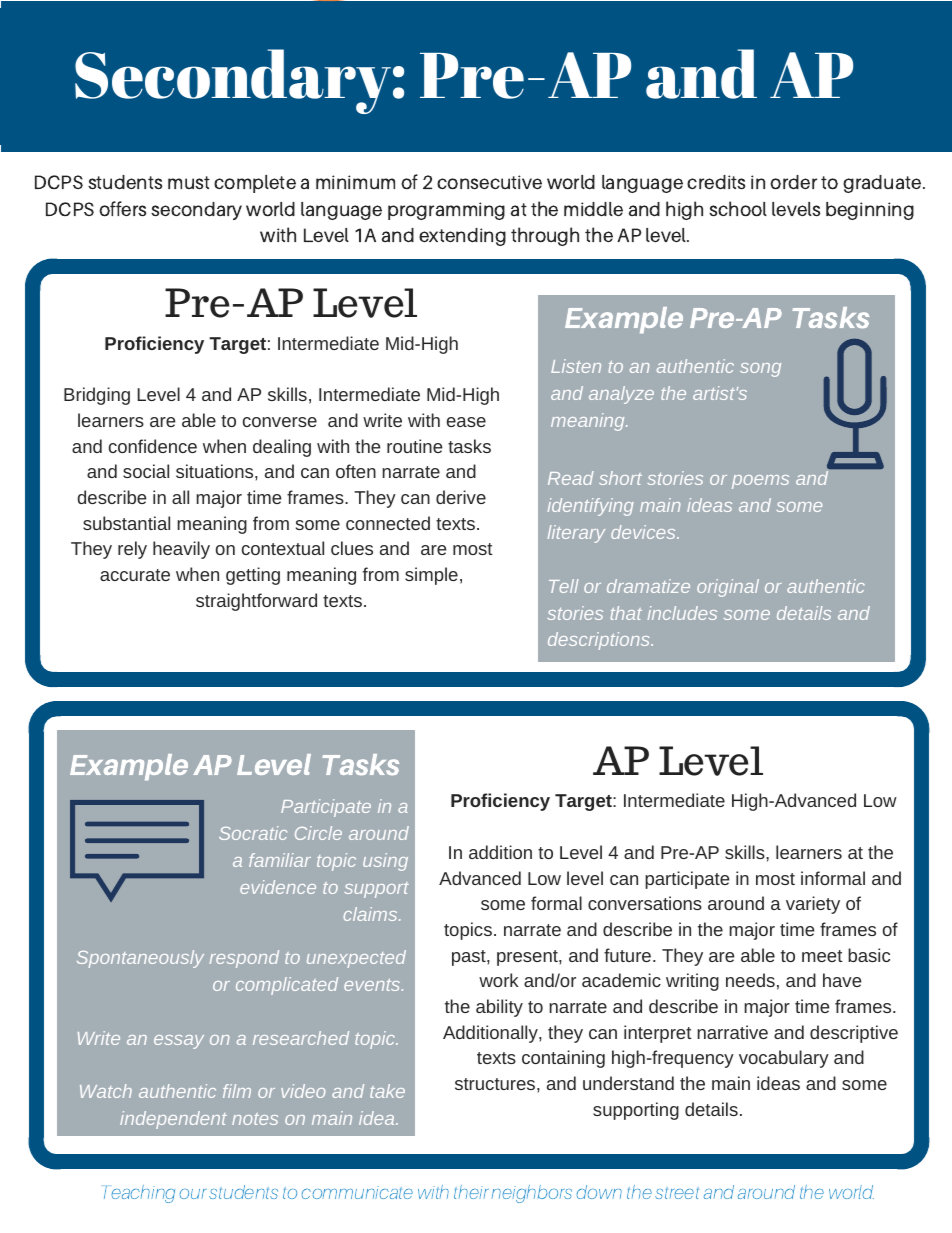 Image resolution: width=952 pixels, height=1233 pixels. Describe the element at coordinates (189, 183) in the document. I see `must` at that location.
